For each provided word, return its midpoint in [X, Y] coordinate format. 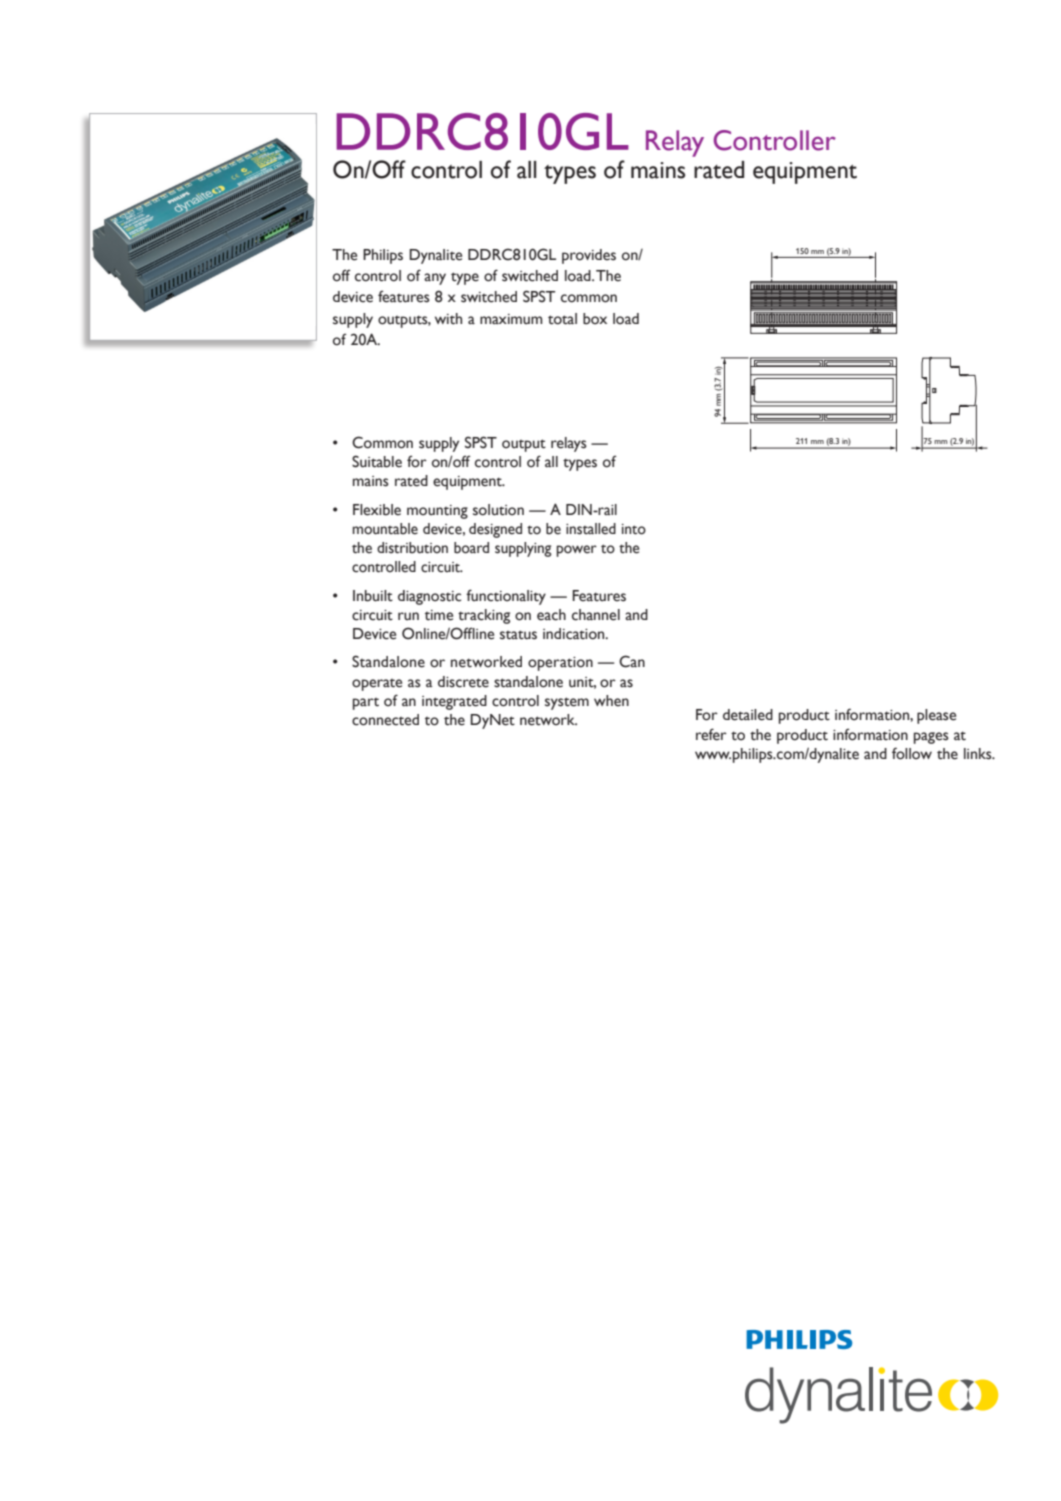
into [634, 529]
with [448, 319]
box [595, 319]
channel [596, 615]
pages [931, 738]
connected [385, 720]
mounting [437, 512]
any [435, 279]
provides [589, 256]
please [936, 716]
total [562, 319]
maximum [511, 319]
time [439, 615]
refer [711, 734]
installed [591, 529]
